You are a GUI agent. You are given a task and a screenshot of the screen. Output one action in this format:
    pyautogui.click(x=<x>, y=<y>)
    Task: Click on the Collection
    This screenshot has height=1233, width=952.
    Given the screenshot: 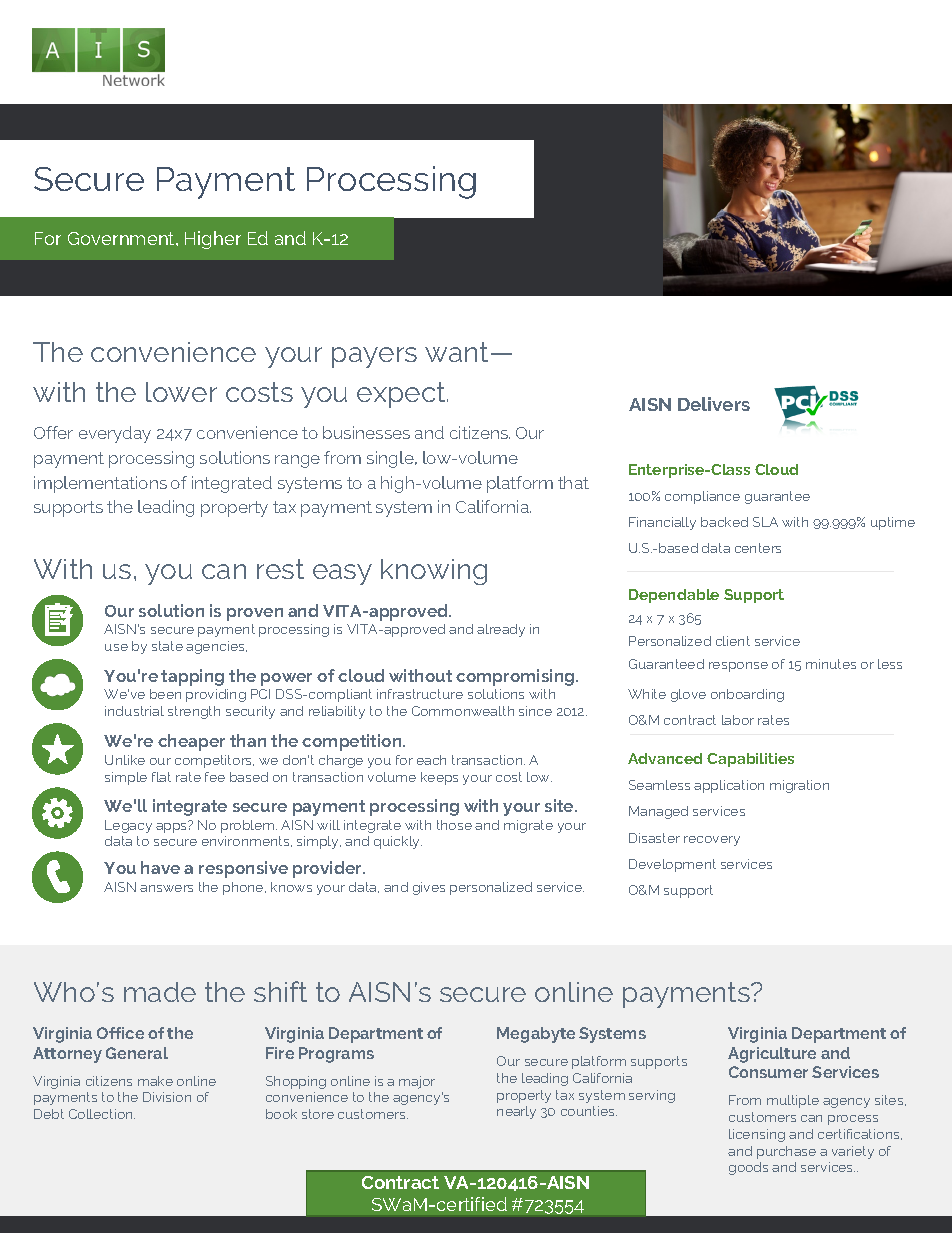 What is the action you would take?
    pyautogui.click(x=102, y=1114)
